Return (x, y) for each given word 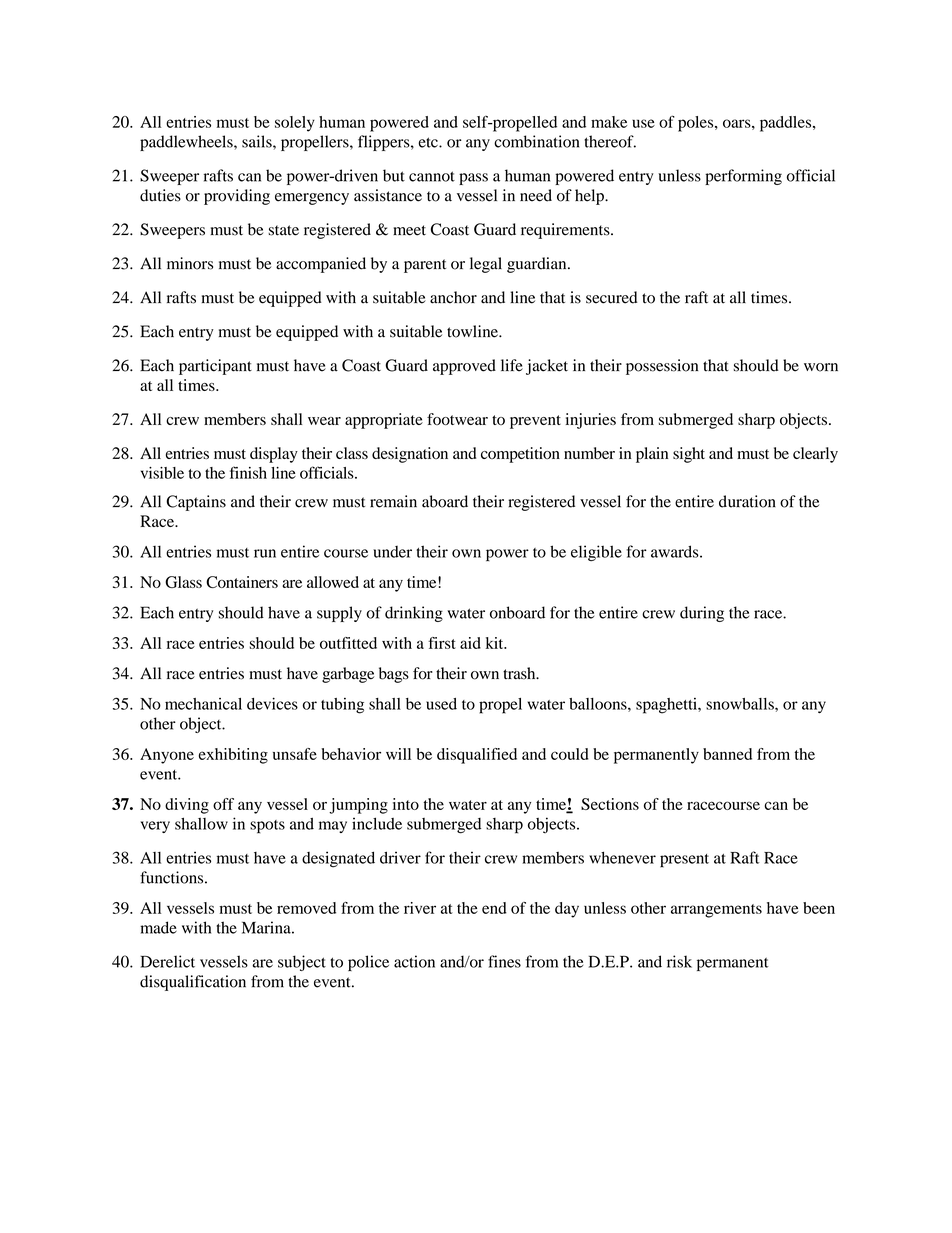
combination (536, 141)
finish (248, 472)
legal (486, 265)
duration (747, 501)
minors (190, 263)
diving (187, 806)
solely (295, 124)
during (702, 614)
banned (727, 754)
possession (662, 367)
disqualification (193, 983)
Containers (242, 582)
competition (520, 455)
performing (743, 177)
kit (496, 643)
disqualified (477, 756)
